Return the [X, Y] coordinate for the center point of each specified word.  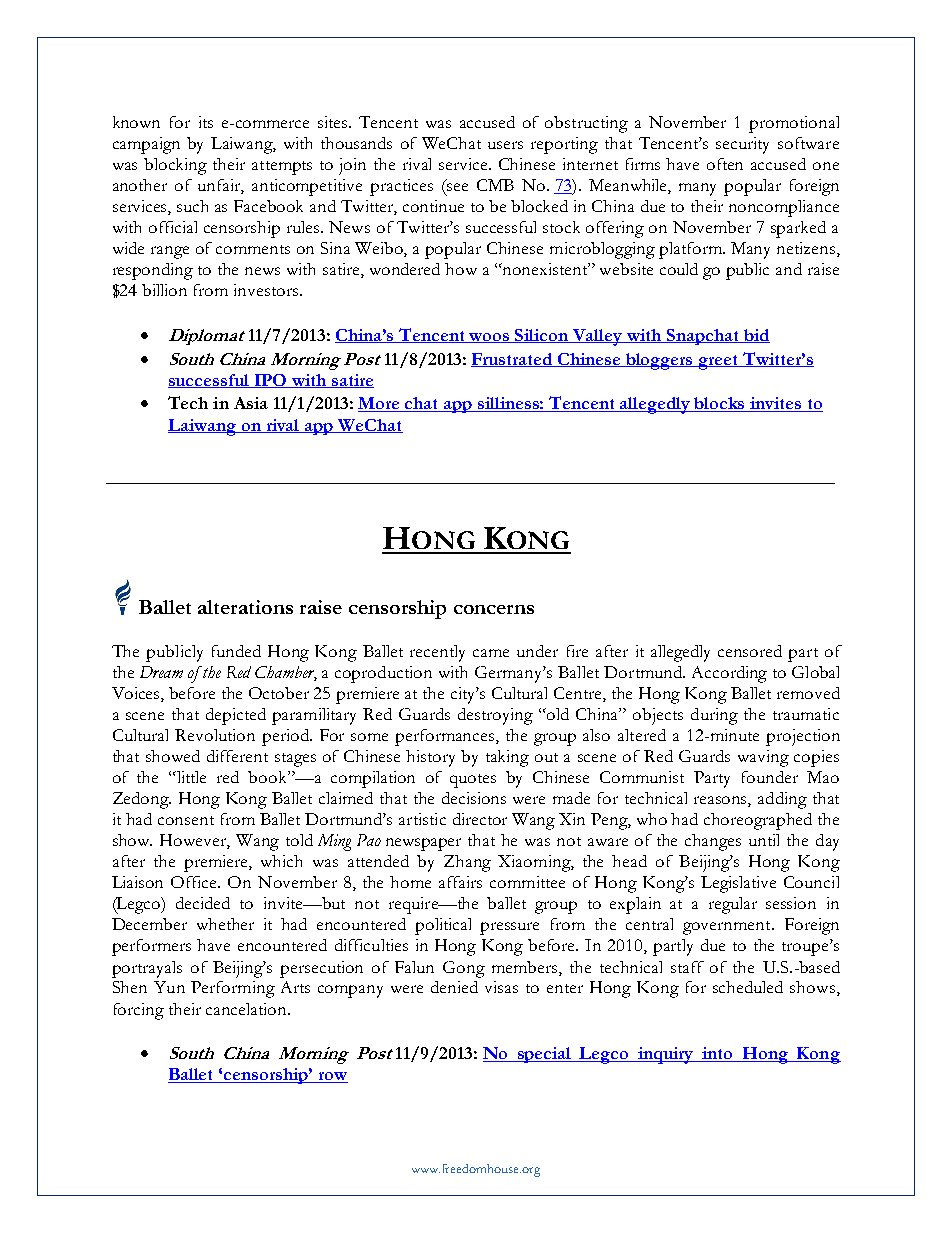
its [206, 122]
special [544, 1055]
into [718, 1054]
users [505, 145]
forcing [139, 1011]
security [742, 145]
